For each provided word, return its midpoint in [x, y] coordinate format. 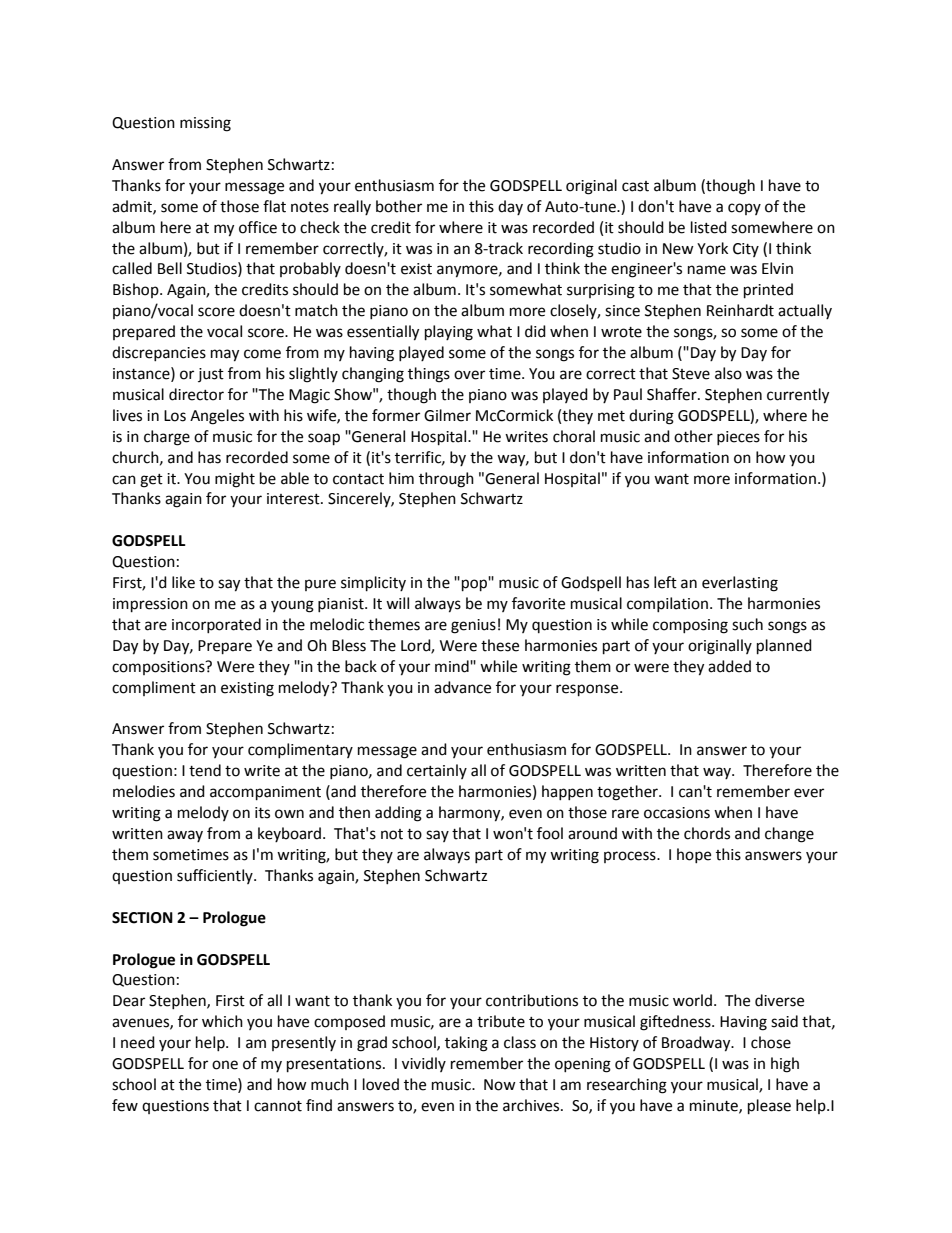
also [728, 373]
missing [205, 124]
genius [473, 626]
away [185, 836]
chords [707, 833]
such [747, 624]
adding [398, 814]
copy [744, 209]
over [469, 375]
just [211, 375]
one [225, 1065]
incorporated [216, 625]
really [352, 207]
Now [500, 1085]
